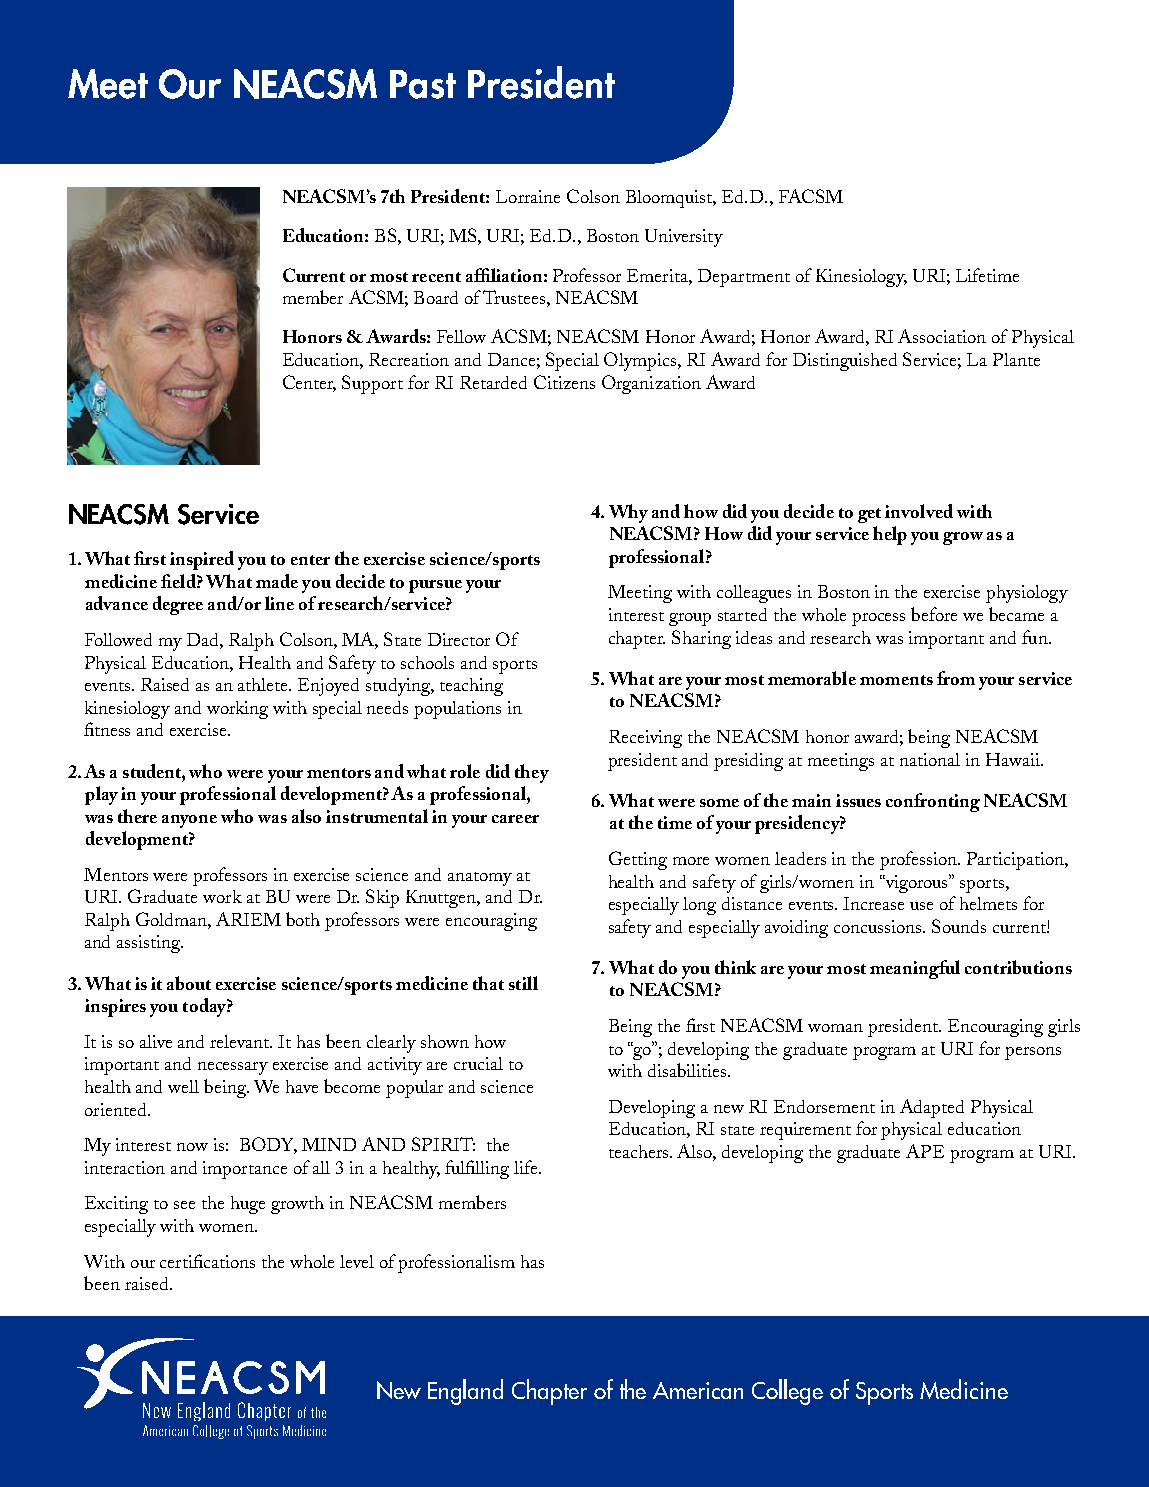 This document has width=1149, height=1487. I want to click on national, so click(930, 759).
